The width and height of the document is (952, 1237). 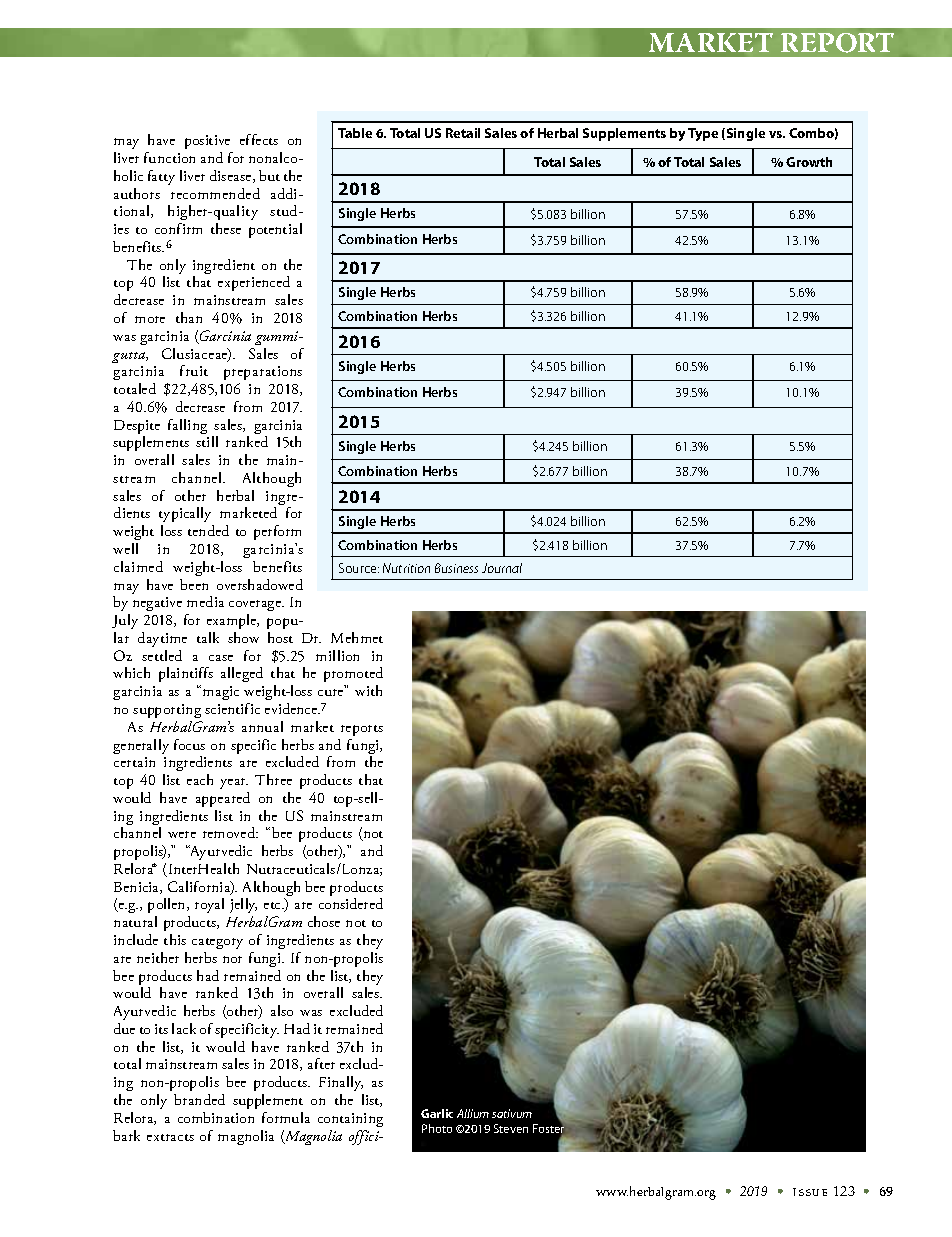 What do you see at coordinates (703, 134) in the document?
I see `Type` at bounding box center [703, 134].
